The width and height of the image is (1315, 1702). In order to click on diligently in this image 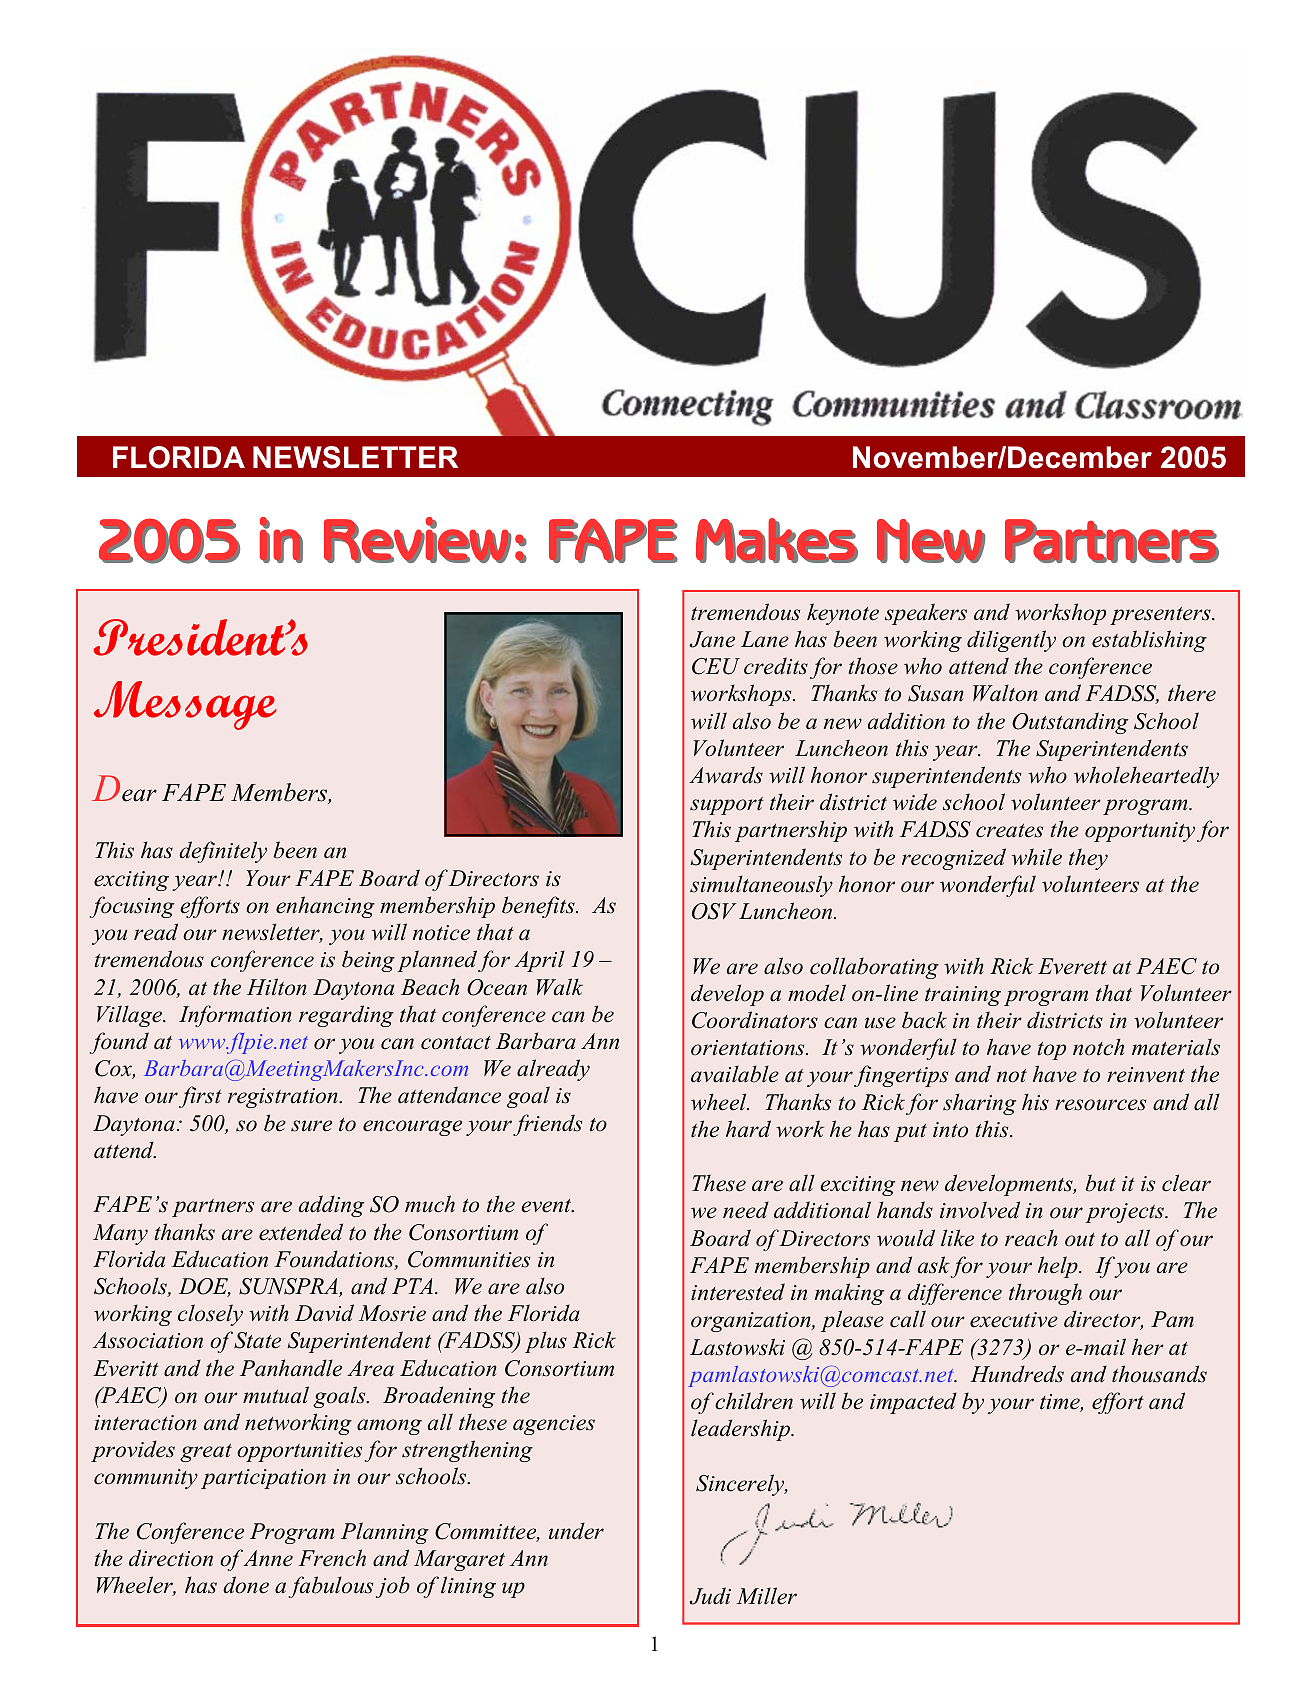, I will do `click(1011, 641)`.
